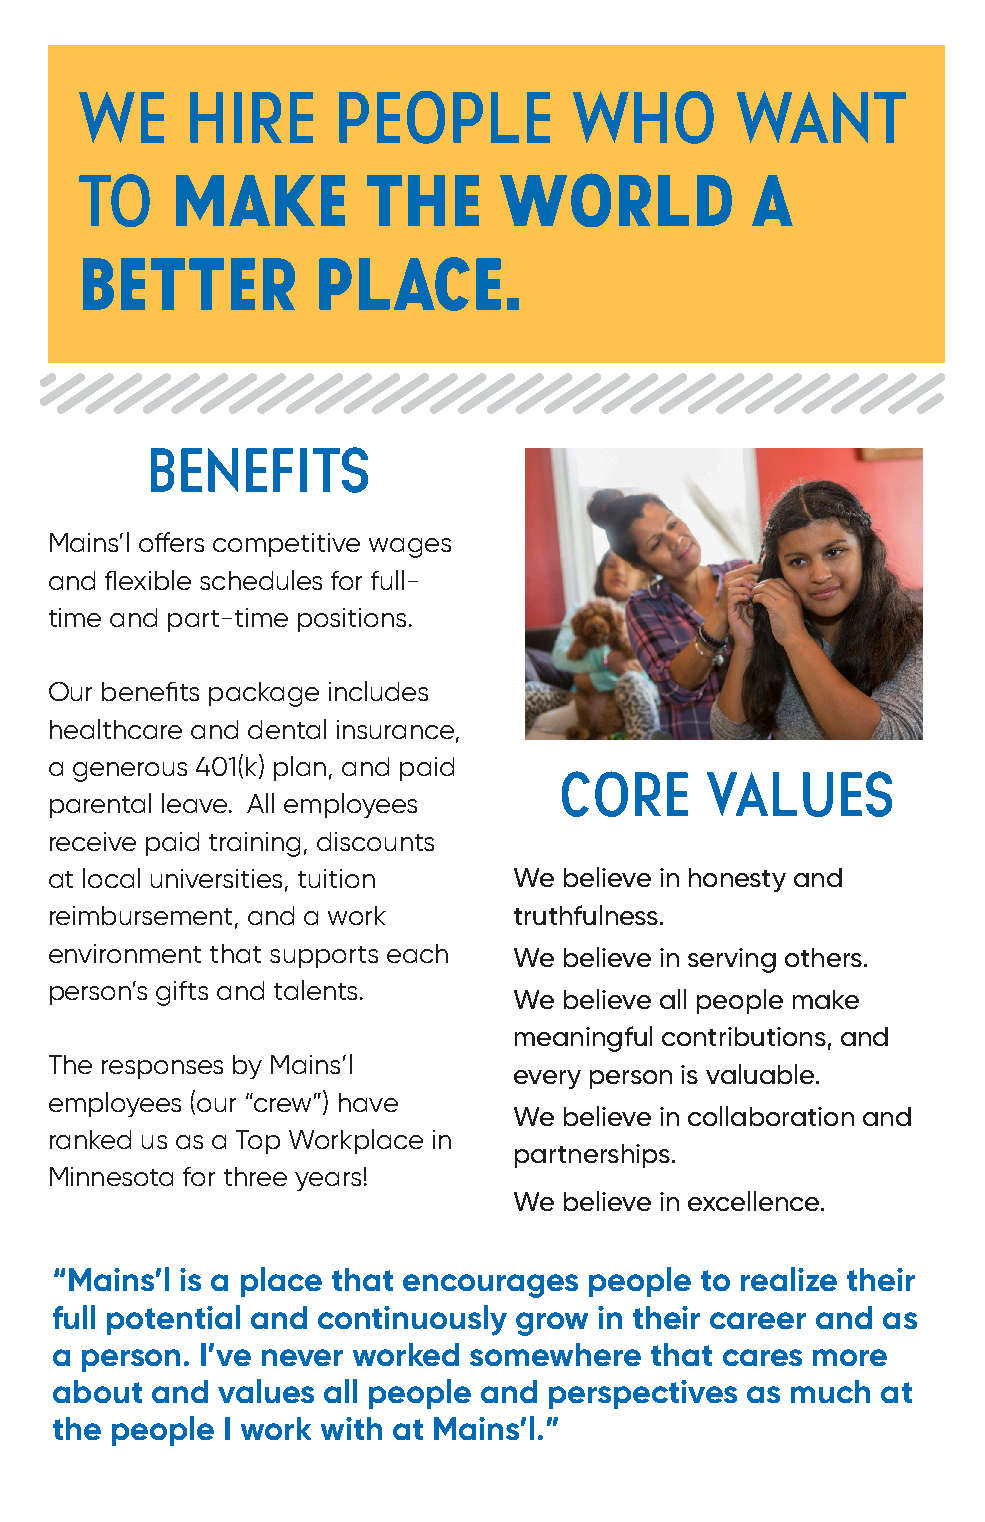  What do you see at coordinates (555, 1354) in the screenshot?
I see `somewhere` at bounding box center [555, 1354].
